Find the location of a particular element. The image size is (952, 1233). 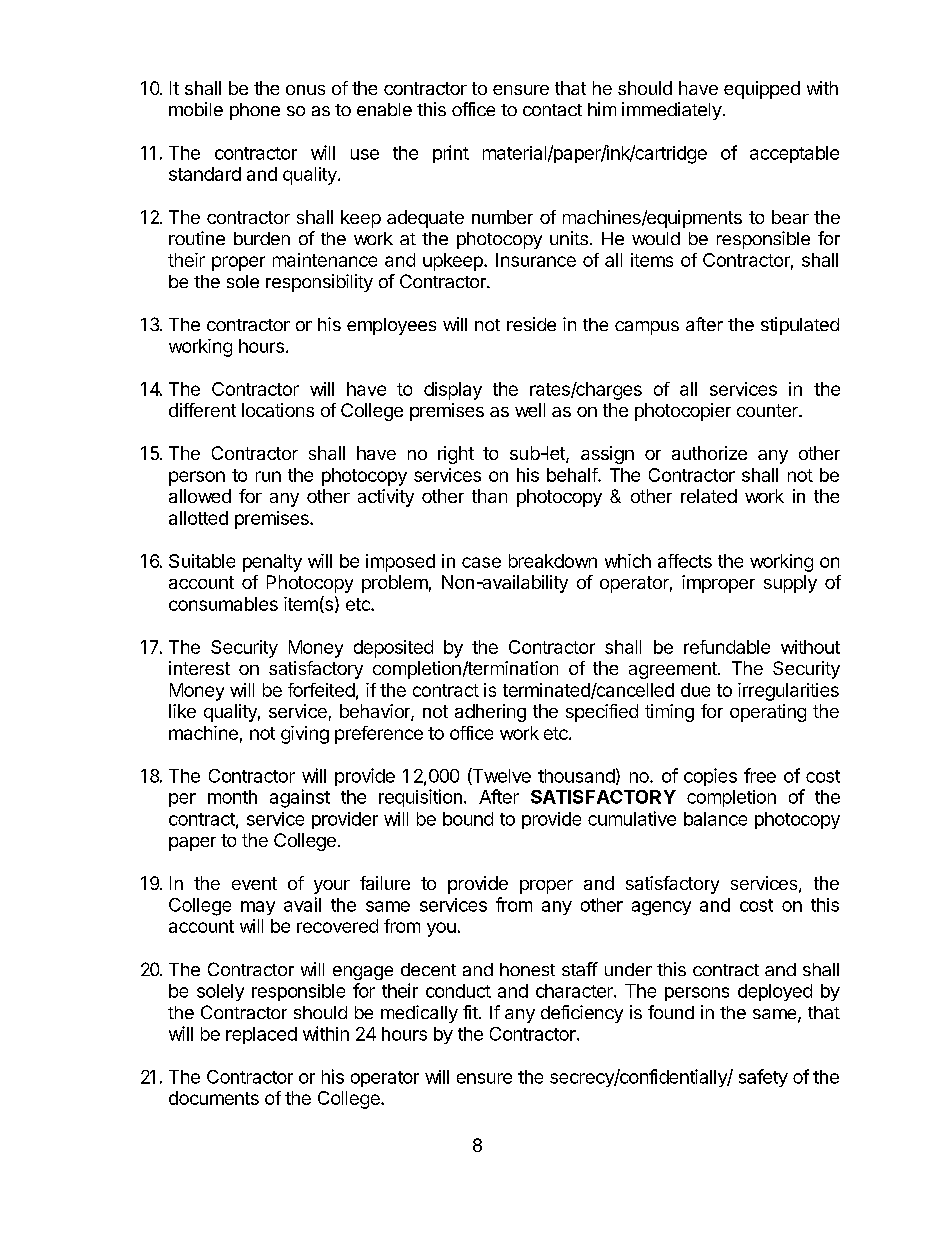

equipped is located at coordinates (762, 90).
